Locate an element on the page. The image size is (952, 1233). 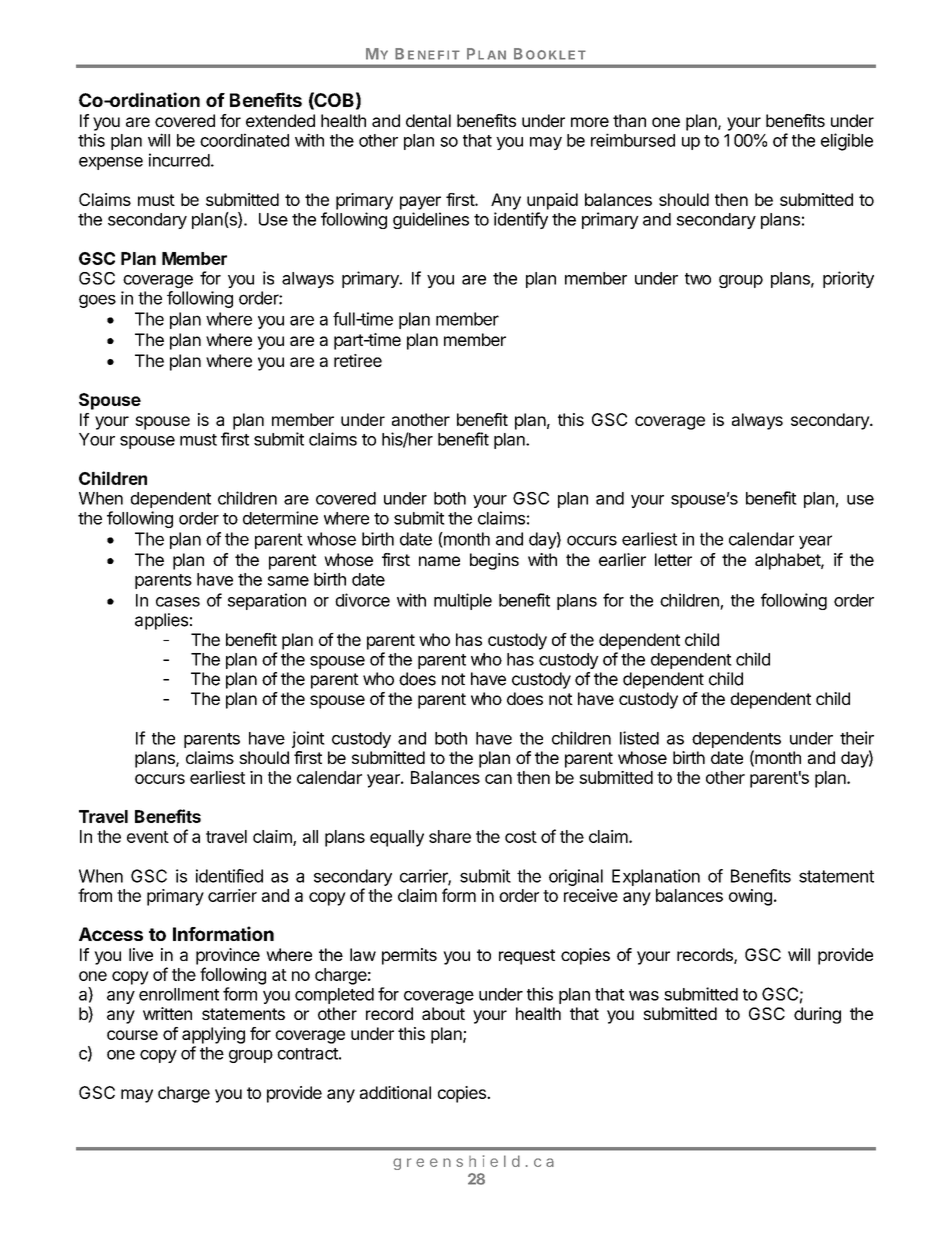
cases is located at coordinates (178, 602).
